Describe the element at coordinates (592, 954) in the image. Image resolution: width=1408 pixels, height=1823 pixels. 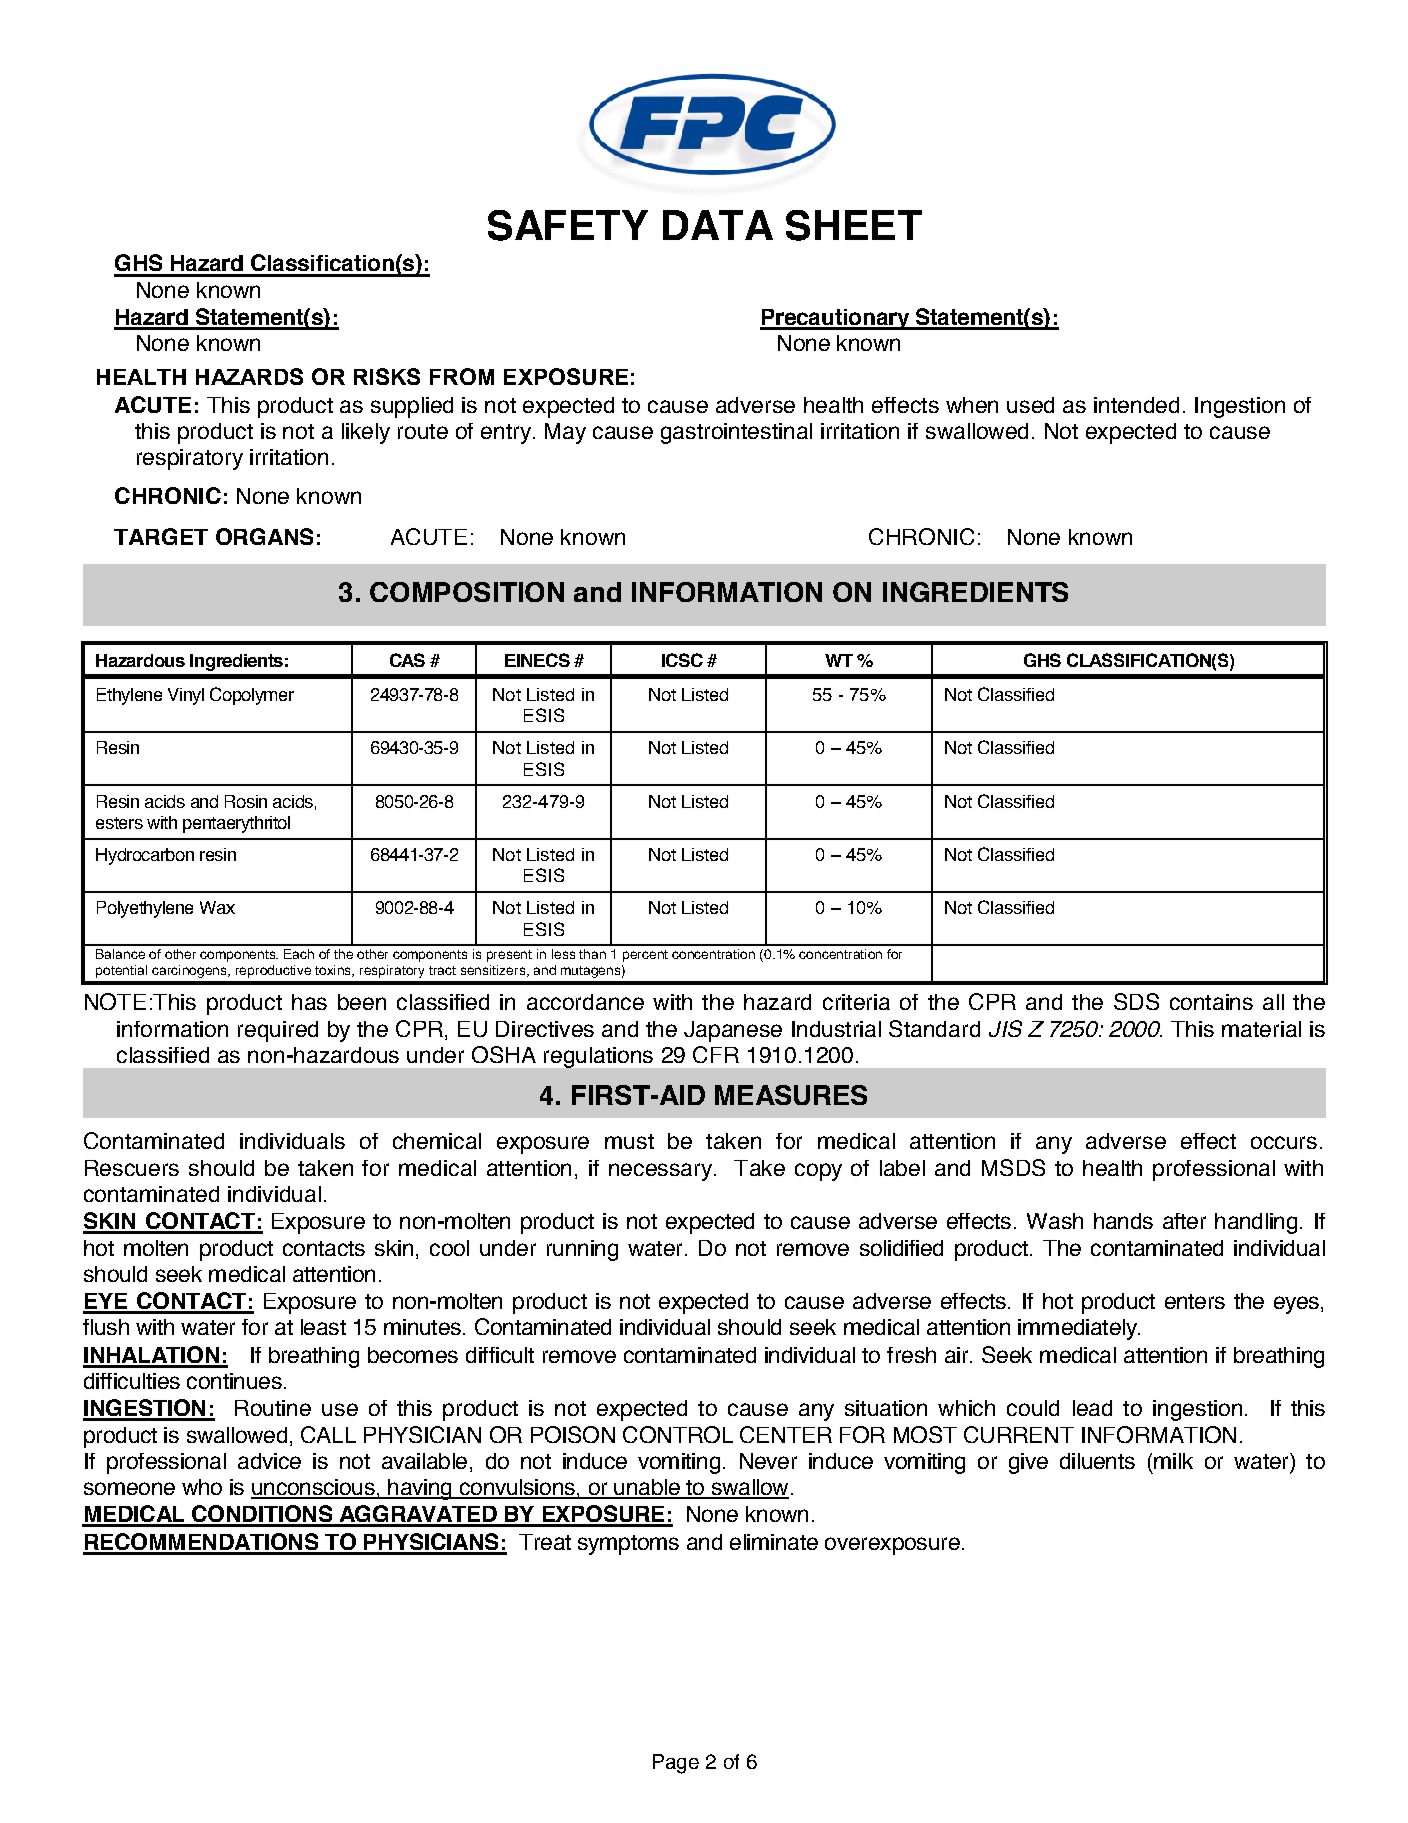
I see `than` at that location.
